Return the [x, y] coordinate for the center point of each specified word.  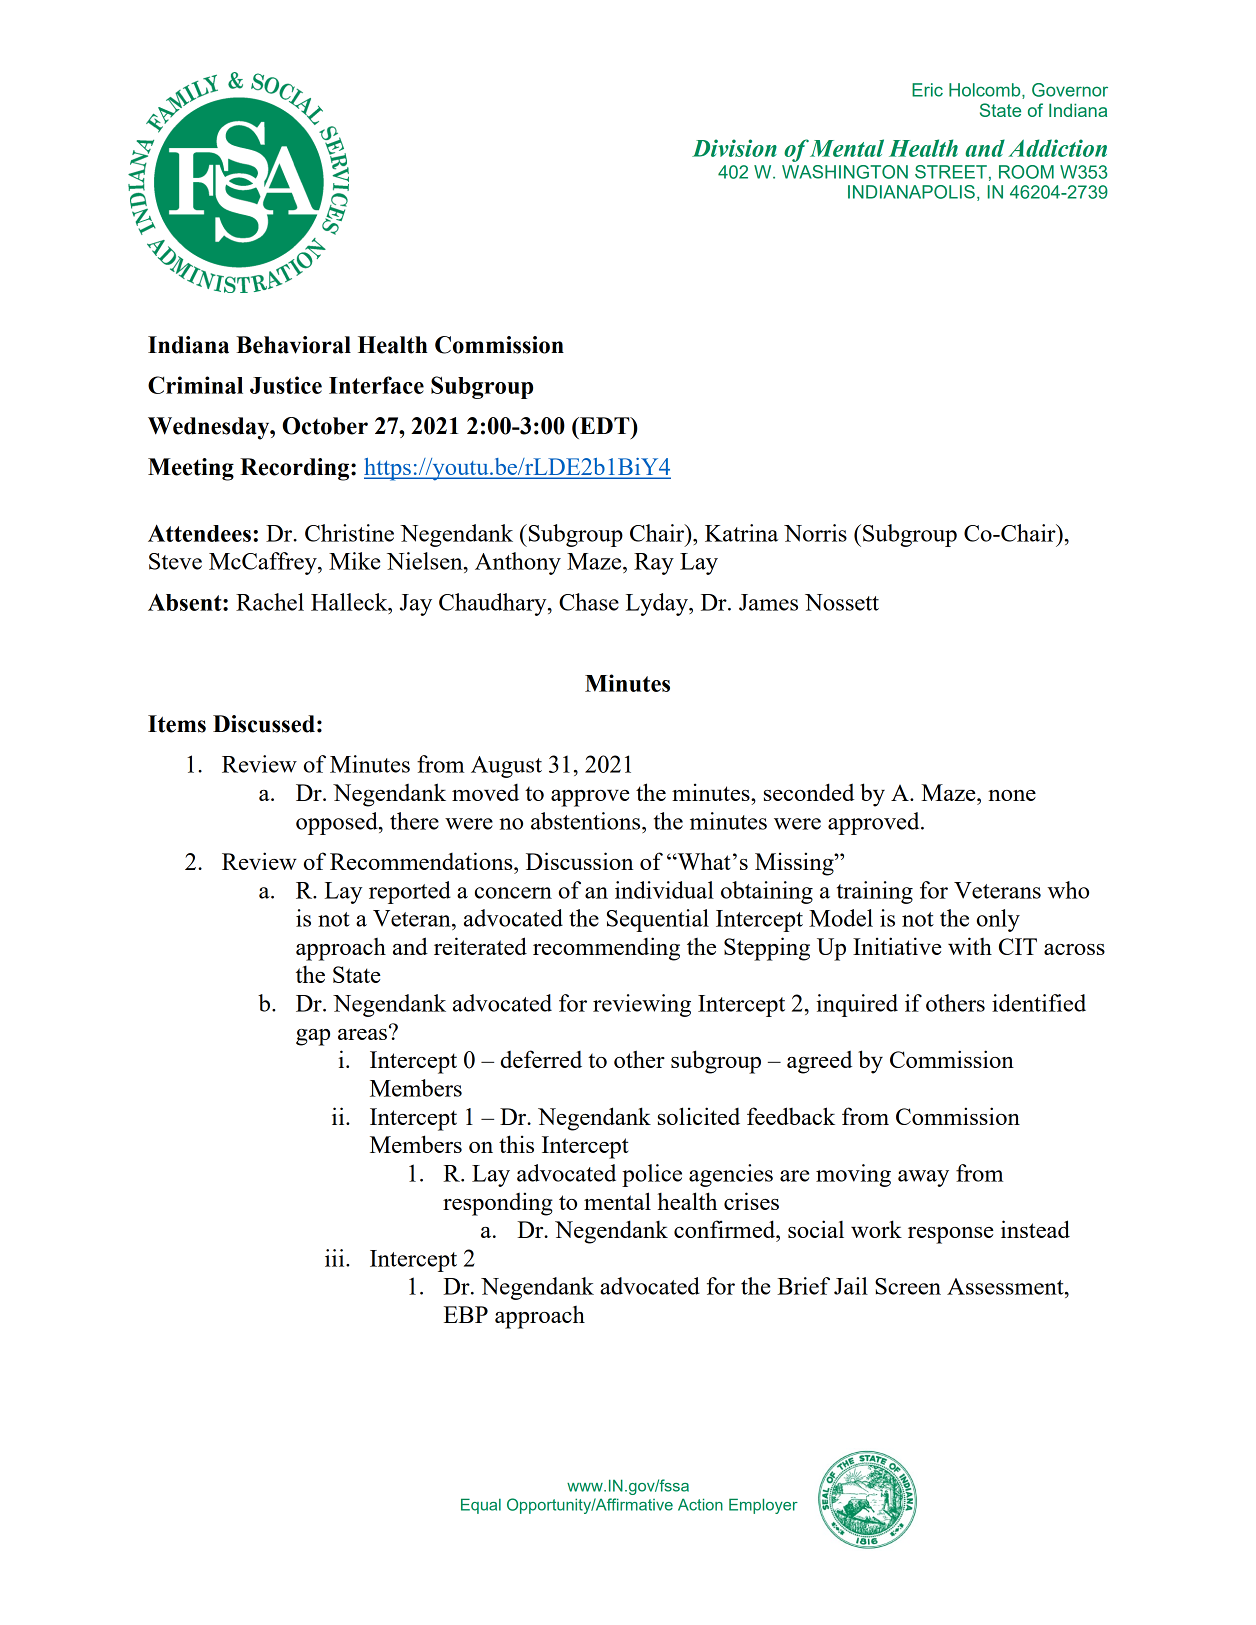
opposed [338, 823]
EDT [605, 425]
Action [700, 1504]
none [1012, 795]
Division [734, 148]
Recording [296, 469]
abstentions [587, 821]
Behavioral [293, 345]
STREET [951, 172]
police [652, 1175]
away [923, 1178]
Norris [815, 533]
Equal [481, 1506]
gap [313, 1037]
